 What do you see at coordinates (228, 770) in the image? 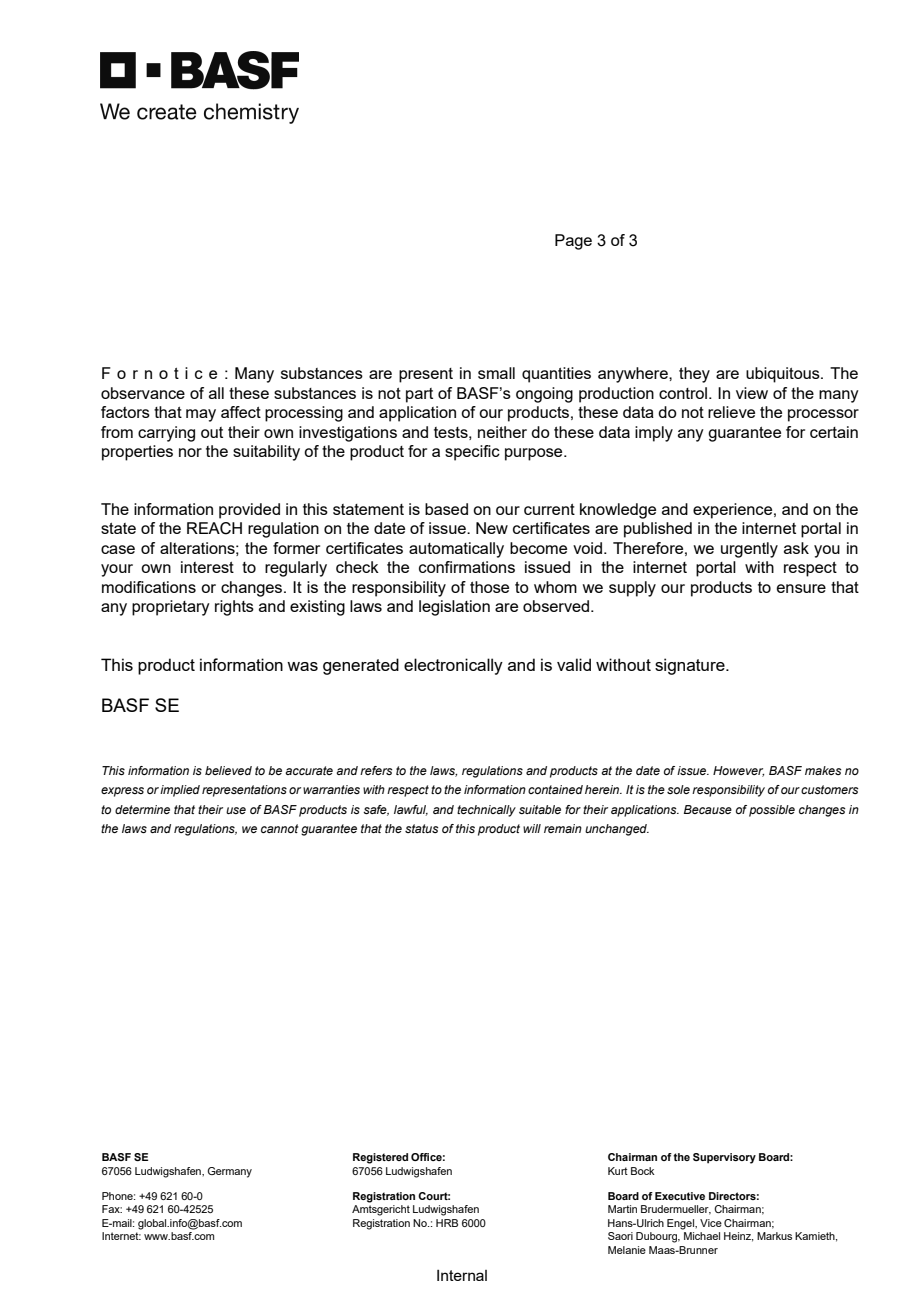
I see `believed` at bounding box center [228, 770].
